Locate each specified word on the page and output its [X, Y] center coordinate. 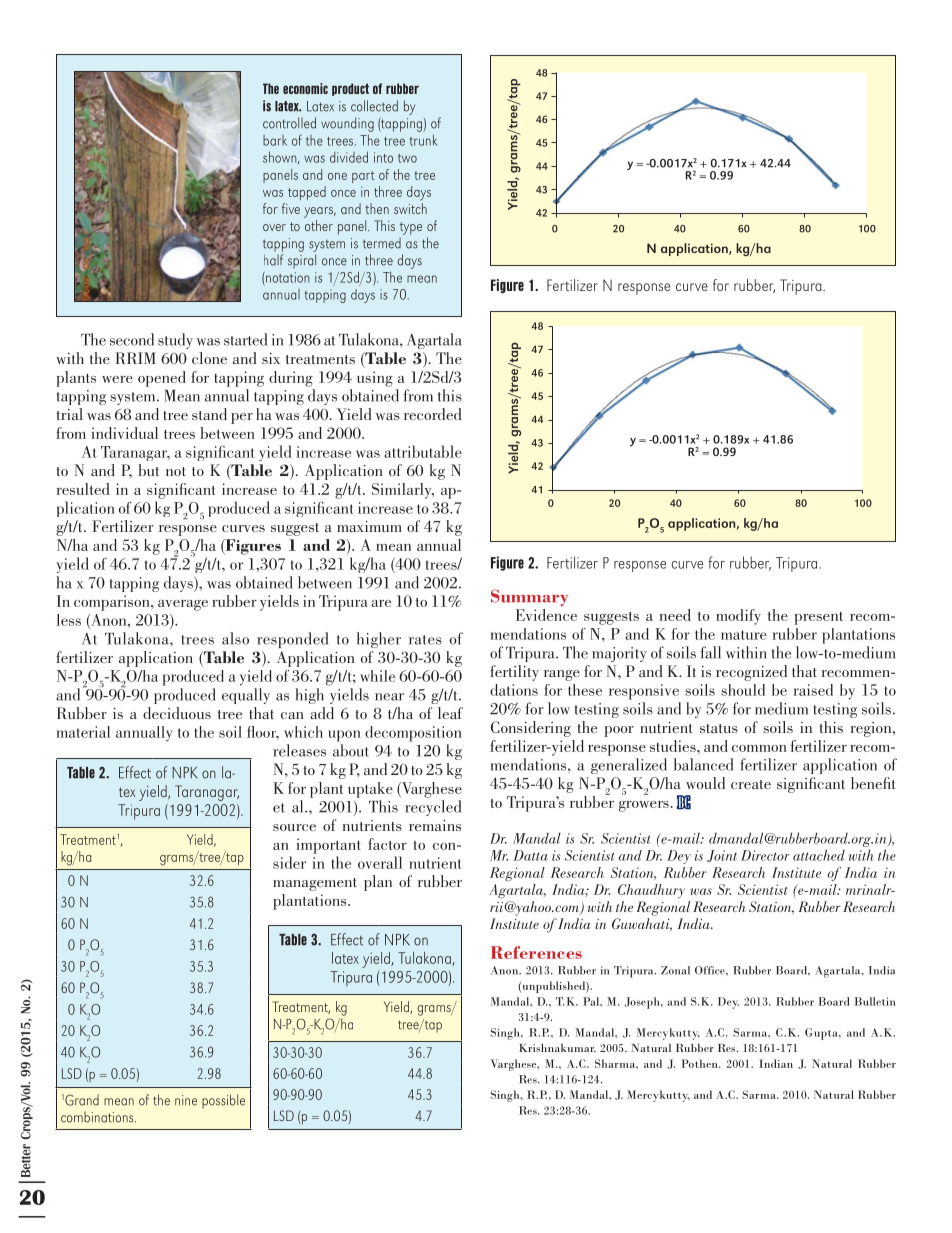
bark [275, 140]
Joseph [643, 1003]
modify [738, 617]
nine [186, 1100]
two [407, 158]
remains [435, 825]
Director [765, 855]
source [294, 827]
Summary [529, 597]
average [183, 605]
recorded [433, 414]
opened [162, 379]
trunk [423, 140]
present [818, 618]
